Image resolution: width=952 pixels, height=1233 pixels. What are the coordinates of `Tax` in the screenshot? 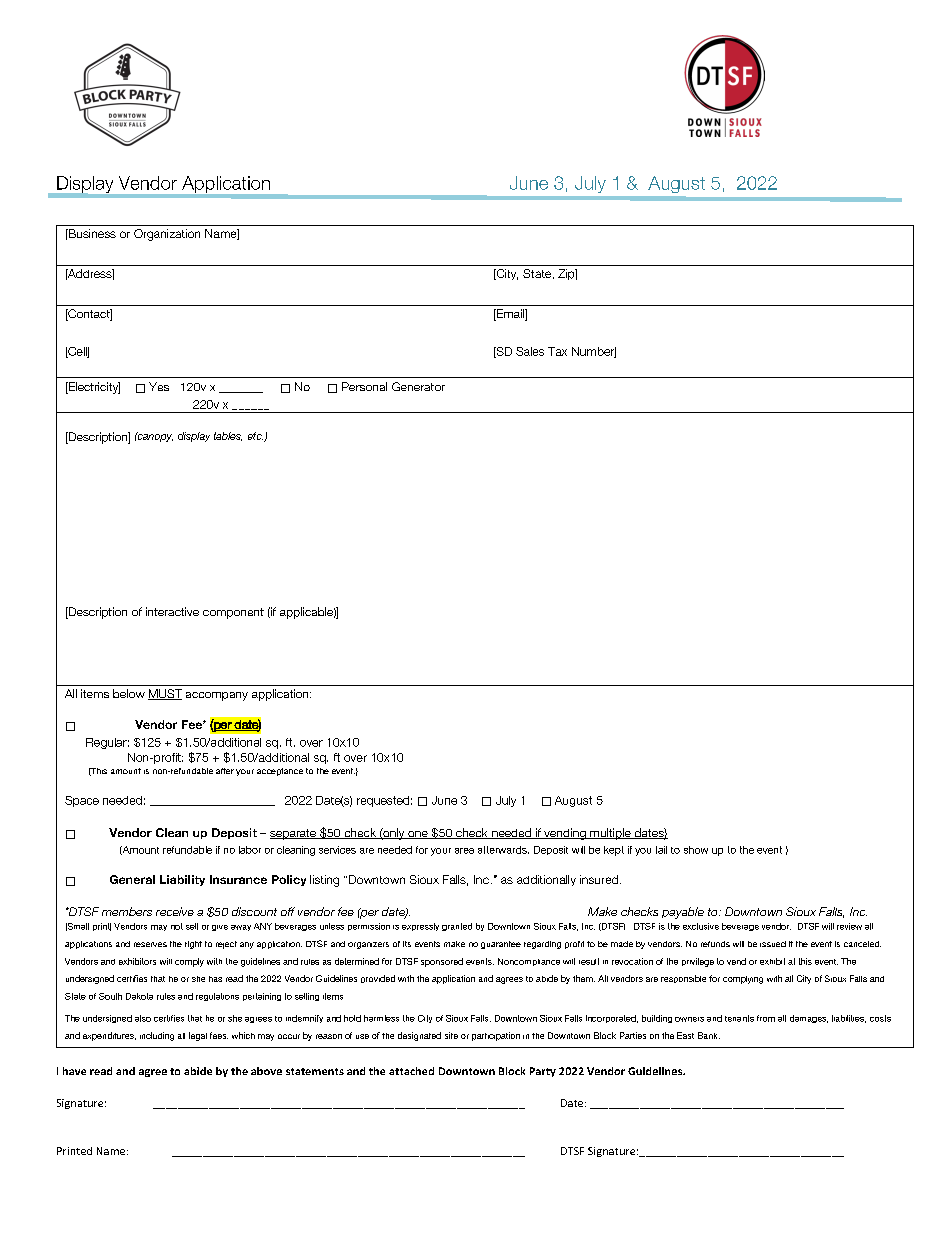 It's located at (557, 351).
